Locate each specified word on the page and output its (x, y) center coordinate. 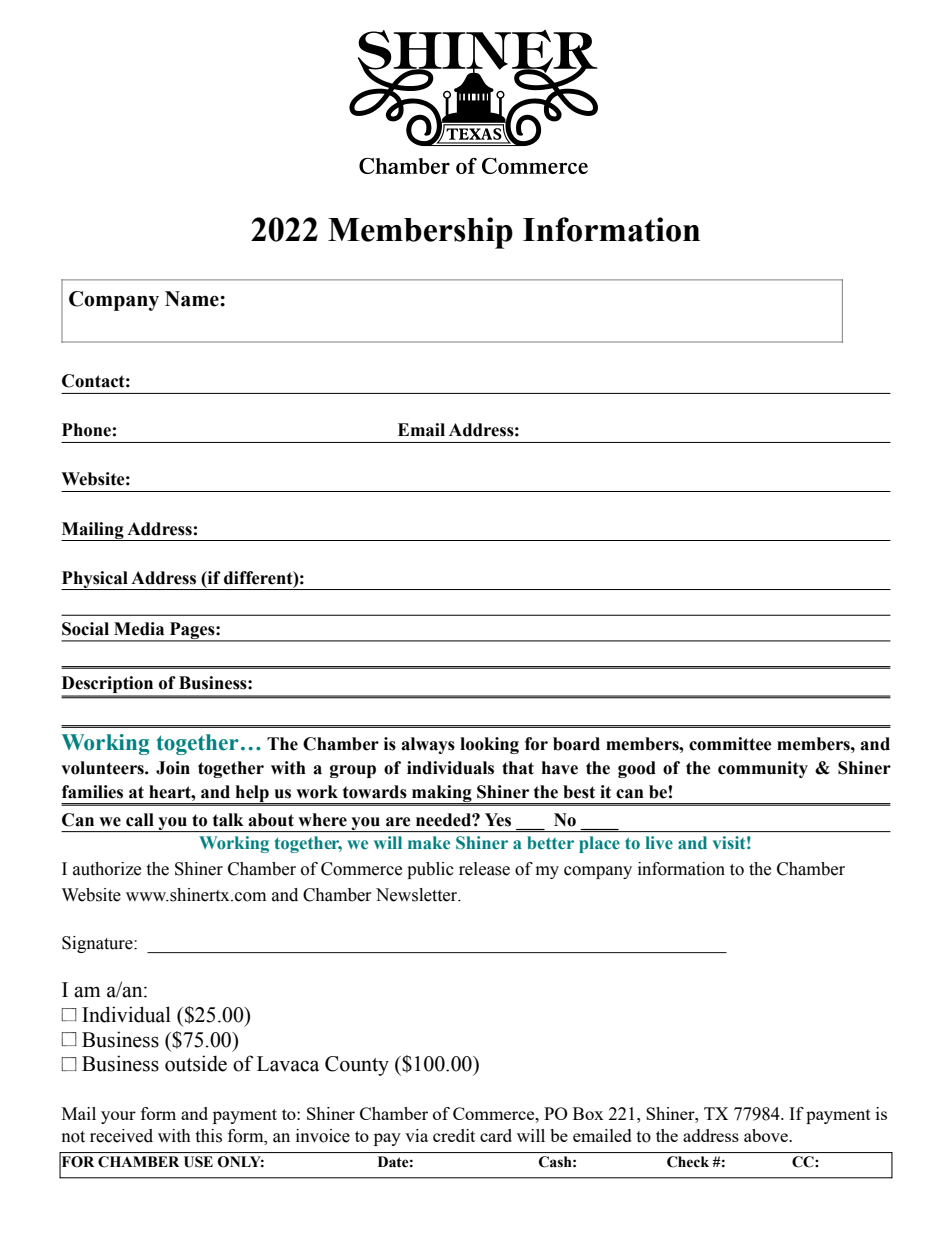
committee (730, 744)
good (637, 769)
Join (173, 768)
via (416, 1135)
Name (193, 299)
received (121, 1136)
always (428, 745)
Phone (86, 430)
